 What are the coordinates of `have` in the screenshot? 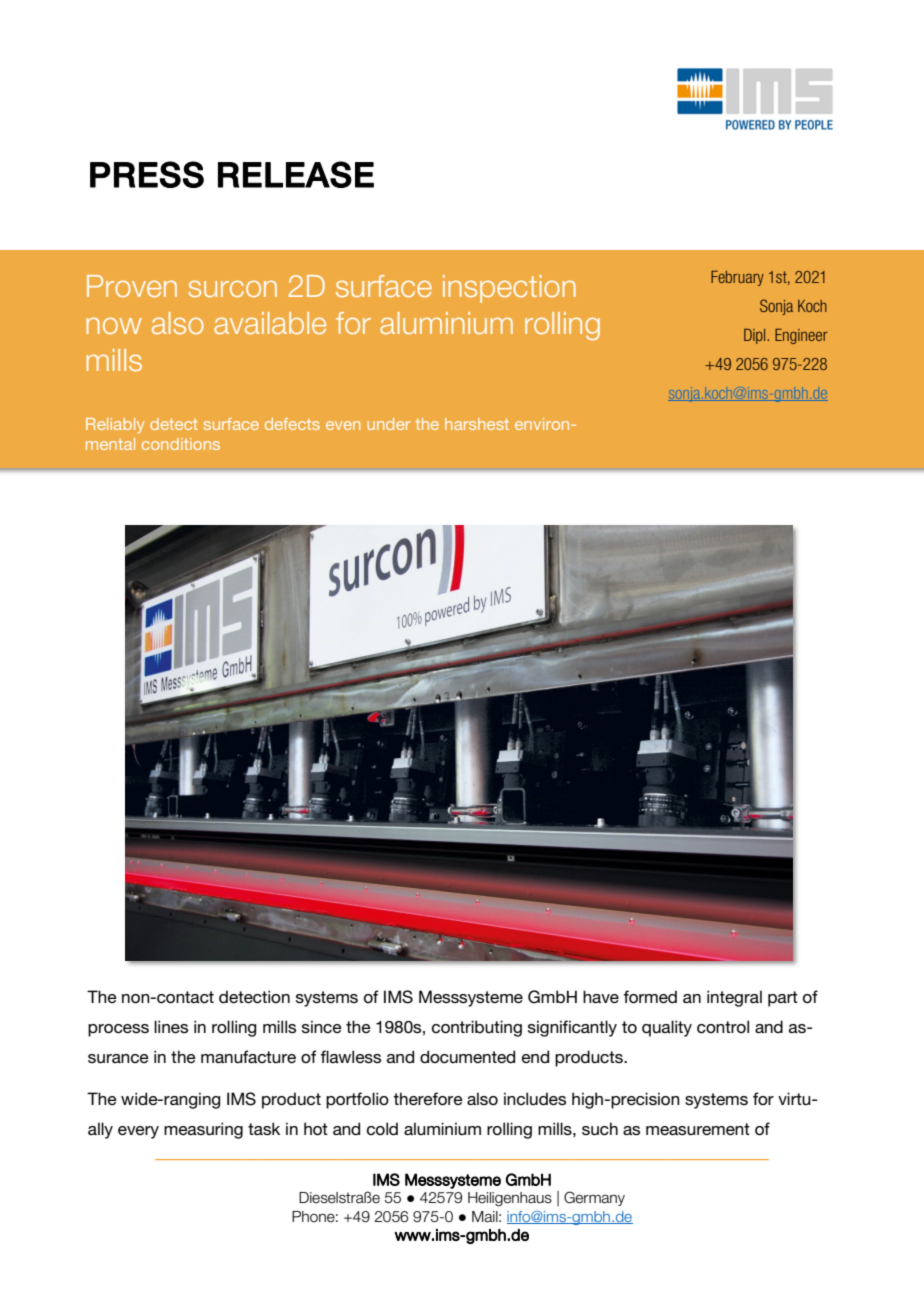 It's located at (601, 996).
